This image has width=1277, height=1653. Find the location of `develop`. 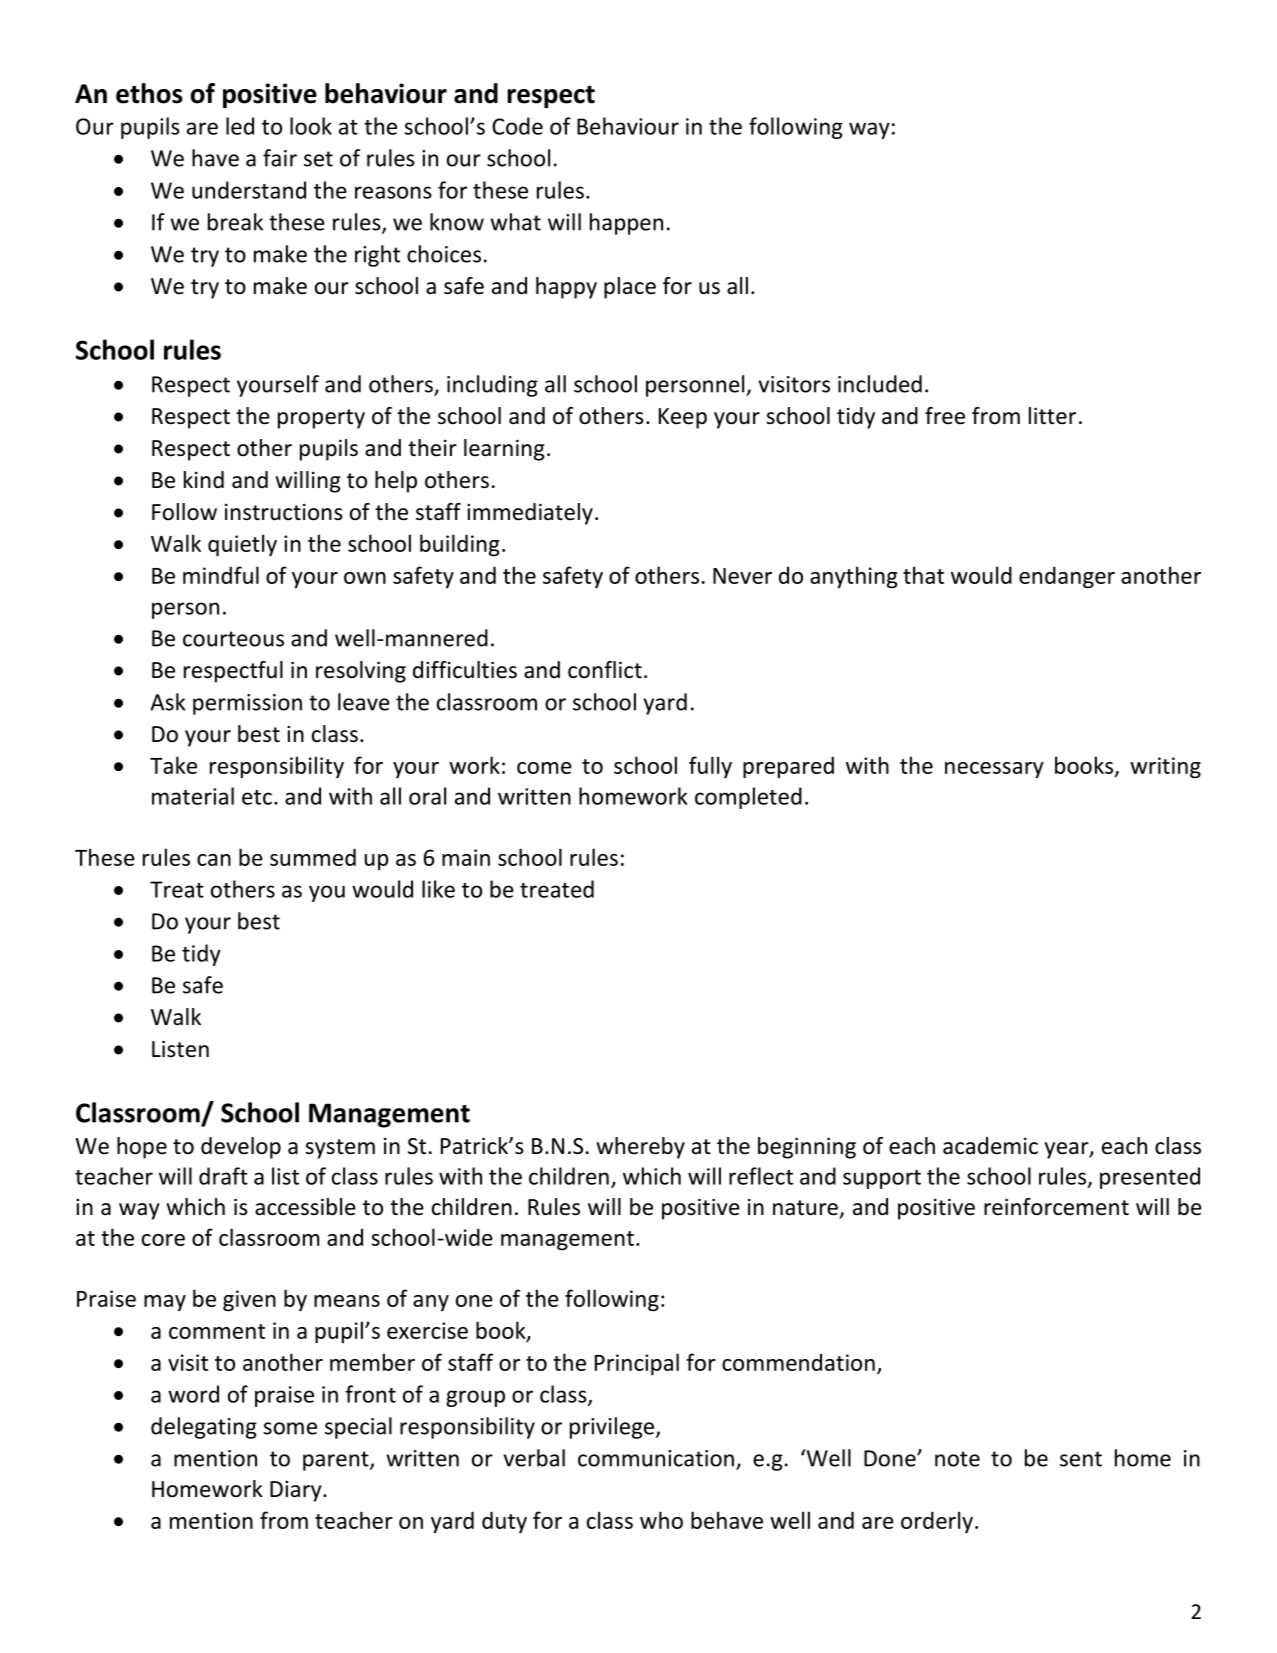

develop is located at coordinates (241, 1148).
